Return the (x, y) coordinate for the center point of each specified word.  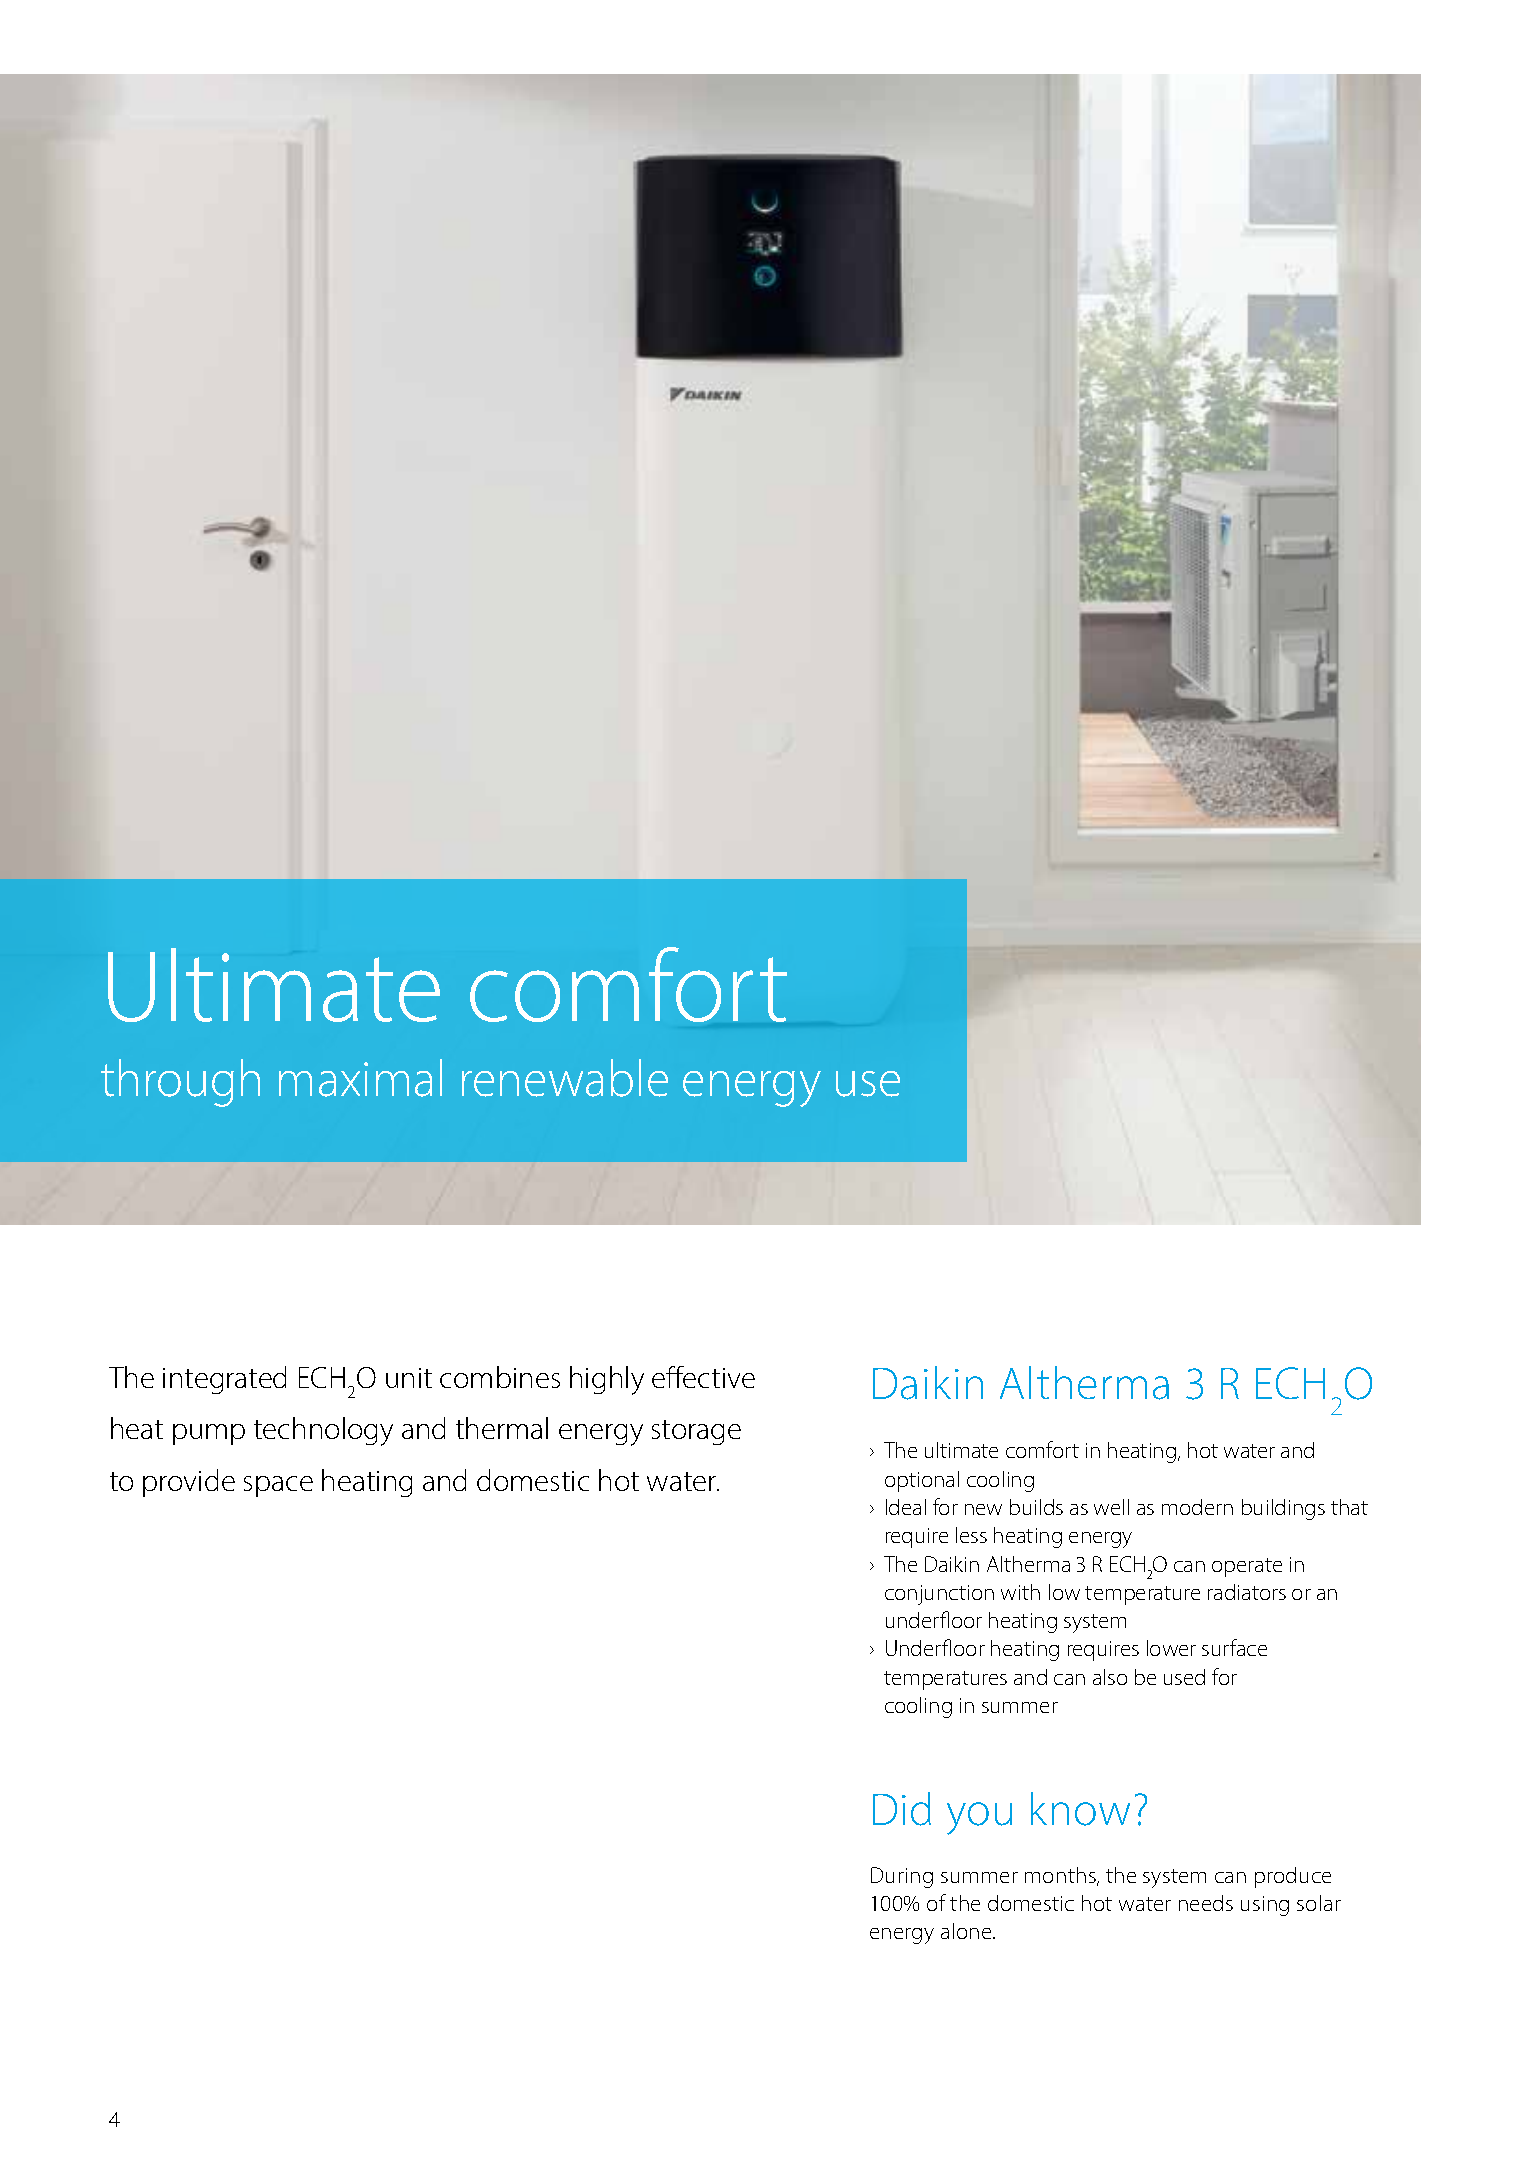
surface (1234, 1647)
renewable (565, 1078)
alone (967, 1931)
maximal (360, 1078)
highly (607, 1380)
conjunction (939, 1595)
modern (1197, 1507)
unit (409, 1378)
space (278, 1486)
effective (703, 1377)
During (902, 1877)
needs (1206, 1903)
